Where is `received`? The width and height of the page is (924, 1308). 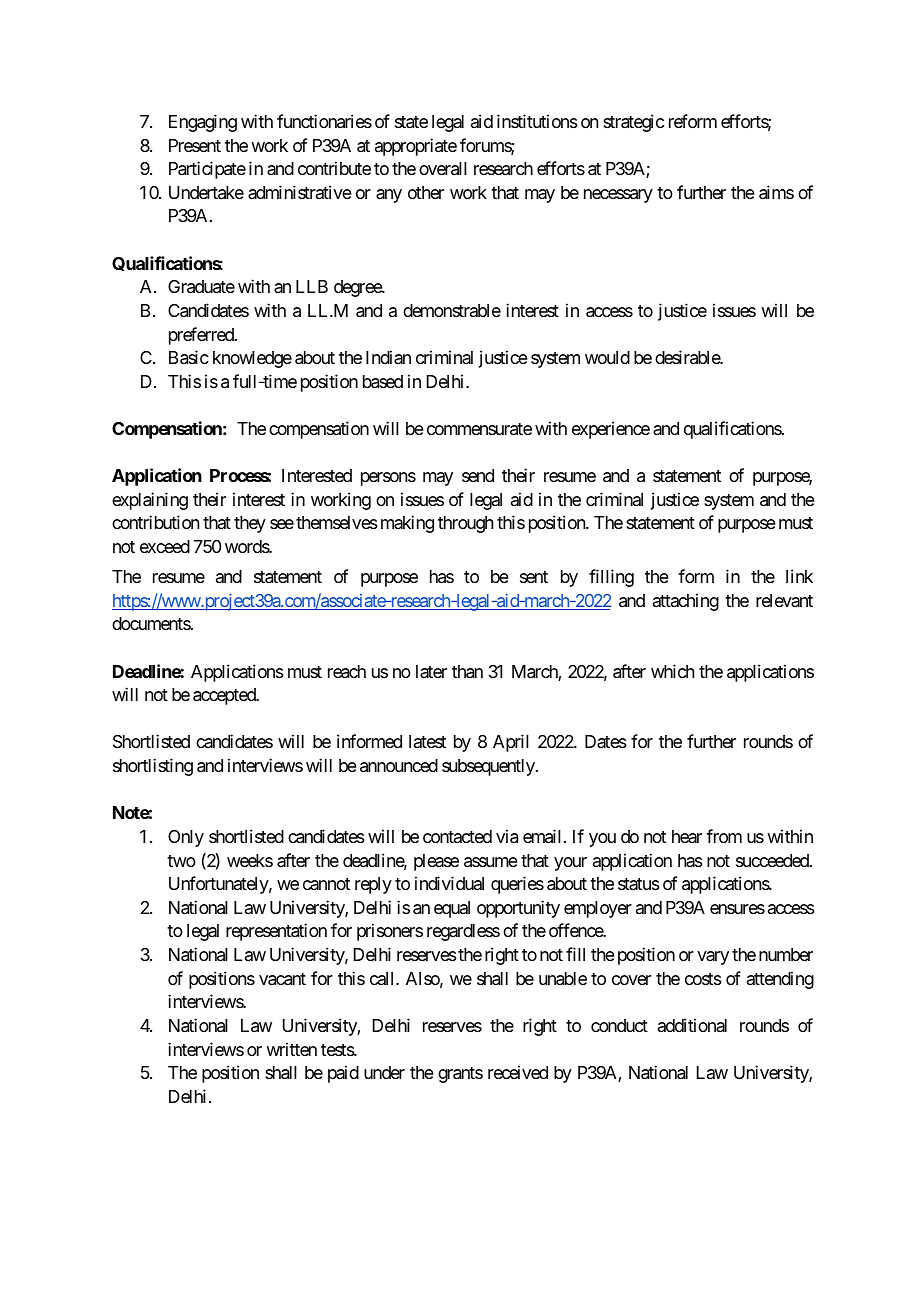 received is located at coordinates (518, 1072).
